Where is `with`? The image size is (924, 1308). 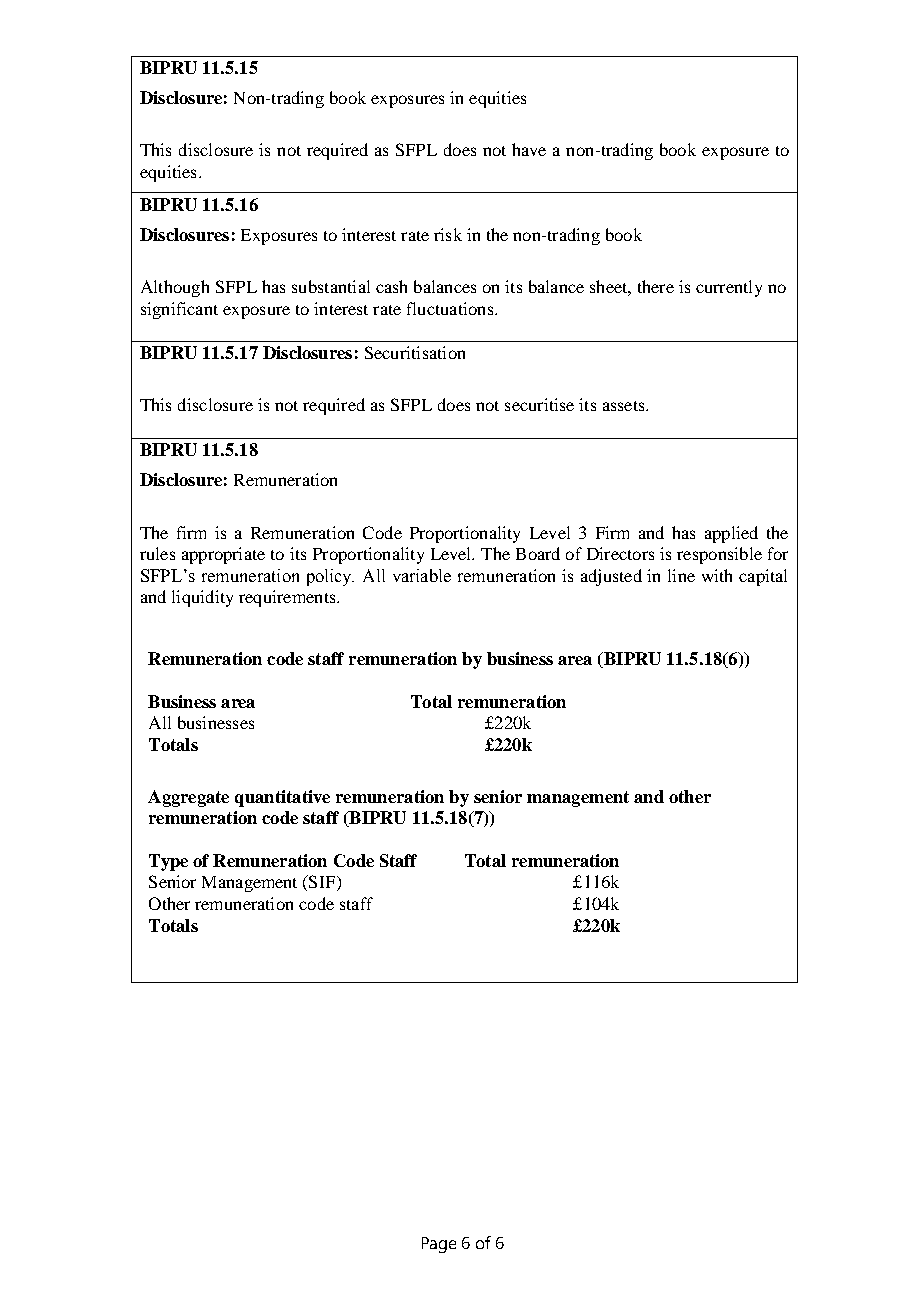 with is located at coordinates (717, 575).
